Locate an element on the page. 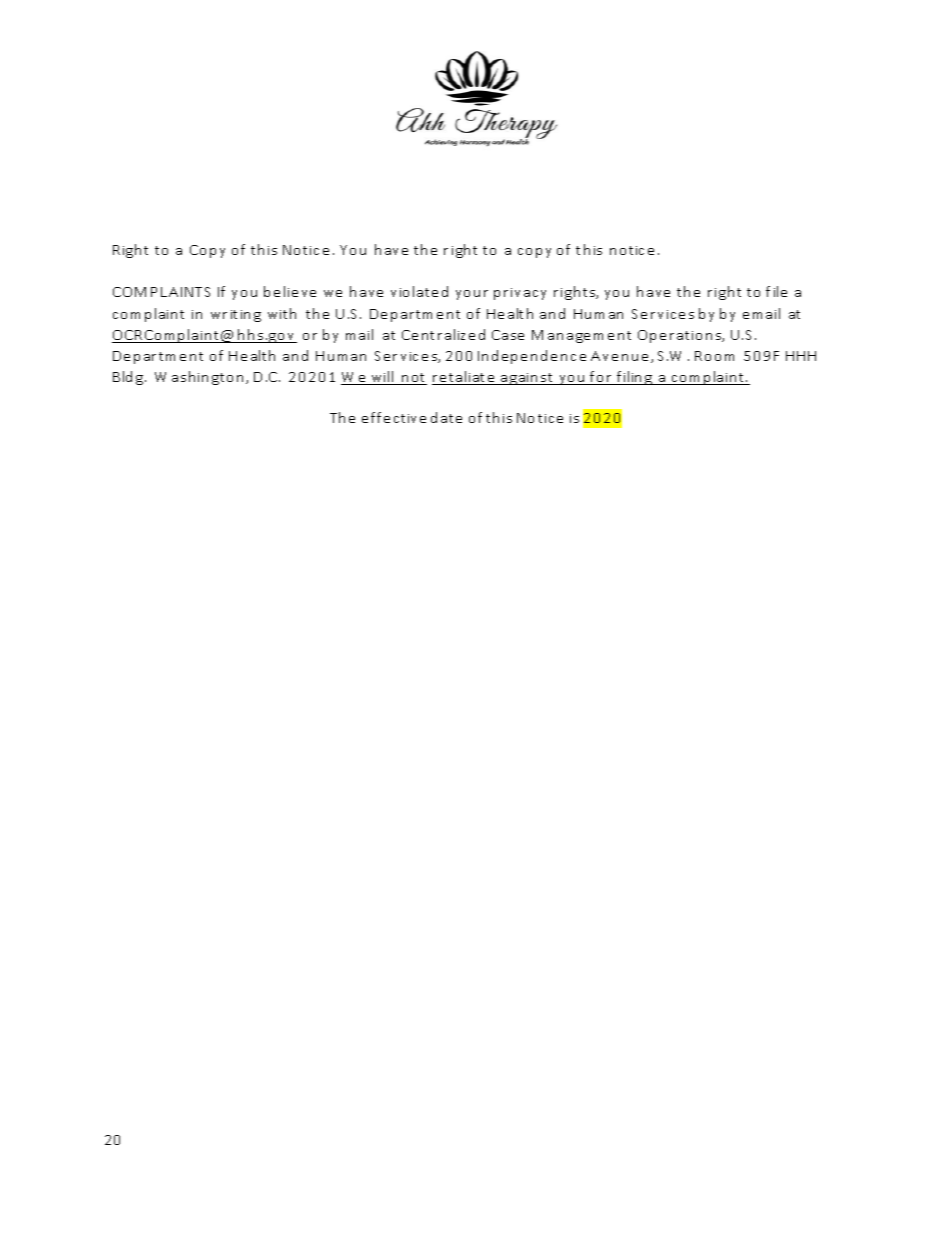  writing is located at coordinates (236, 316).
